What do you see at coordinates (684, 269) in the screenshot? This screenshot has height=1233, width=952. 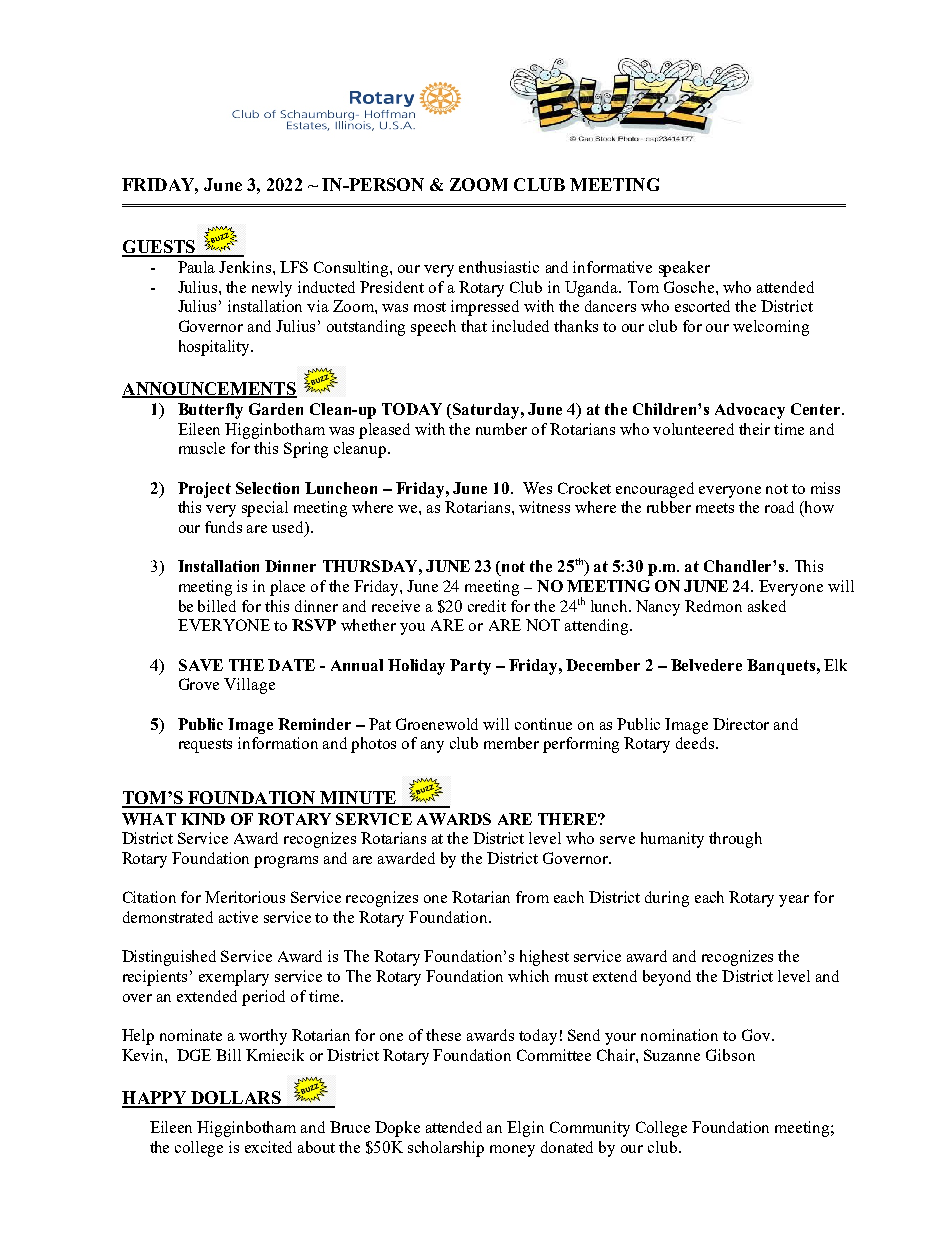 I see `speaker` at bounding box center [684, 269].
